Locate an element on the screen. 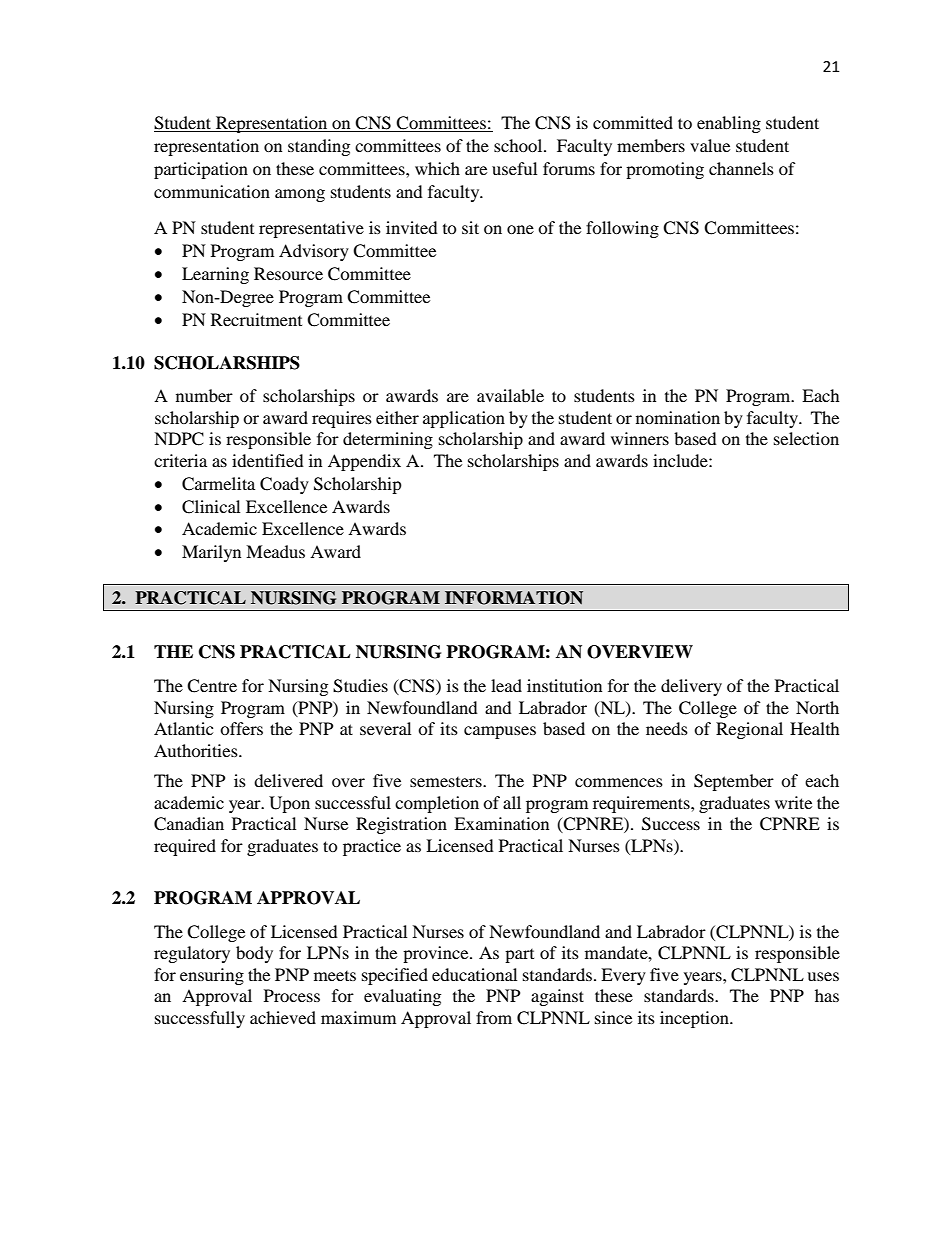 Image resolution: width=952 pixels, height=1233 pixels. delivered is located at coordinates (288, 780).
